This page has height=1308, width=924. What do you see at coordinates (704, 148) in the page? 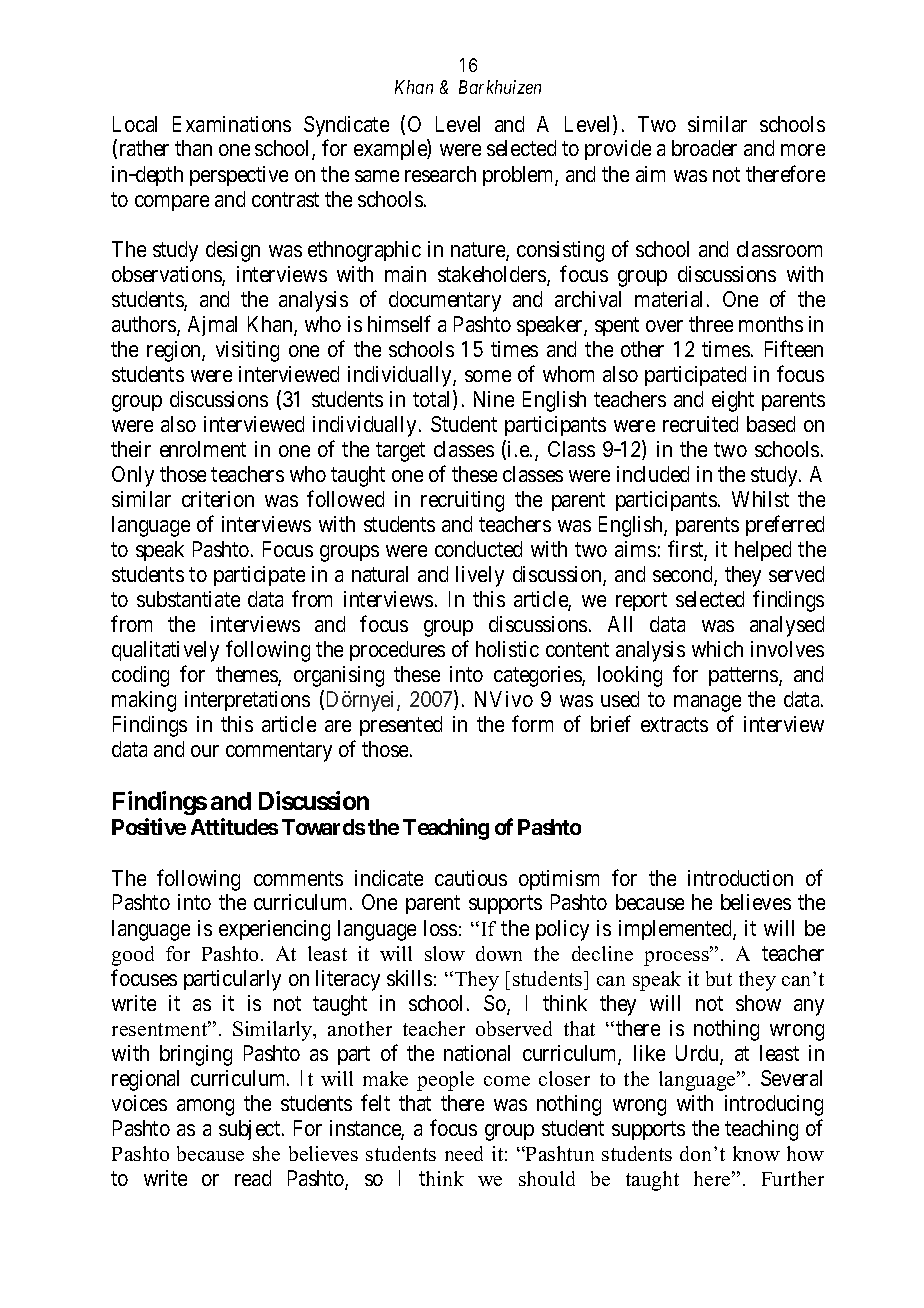
I see `broader` at bounding box center [704, 148].
